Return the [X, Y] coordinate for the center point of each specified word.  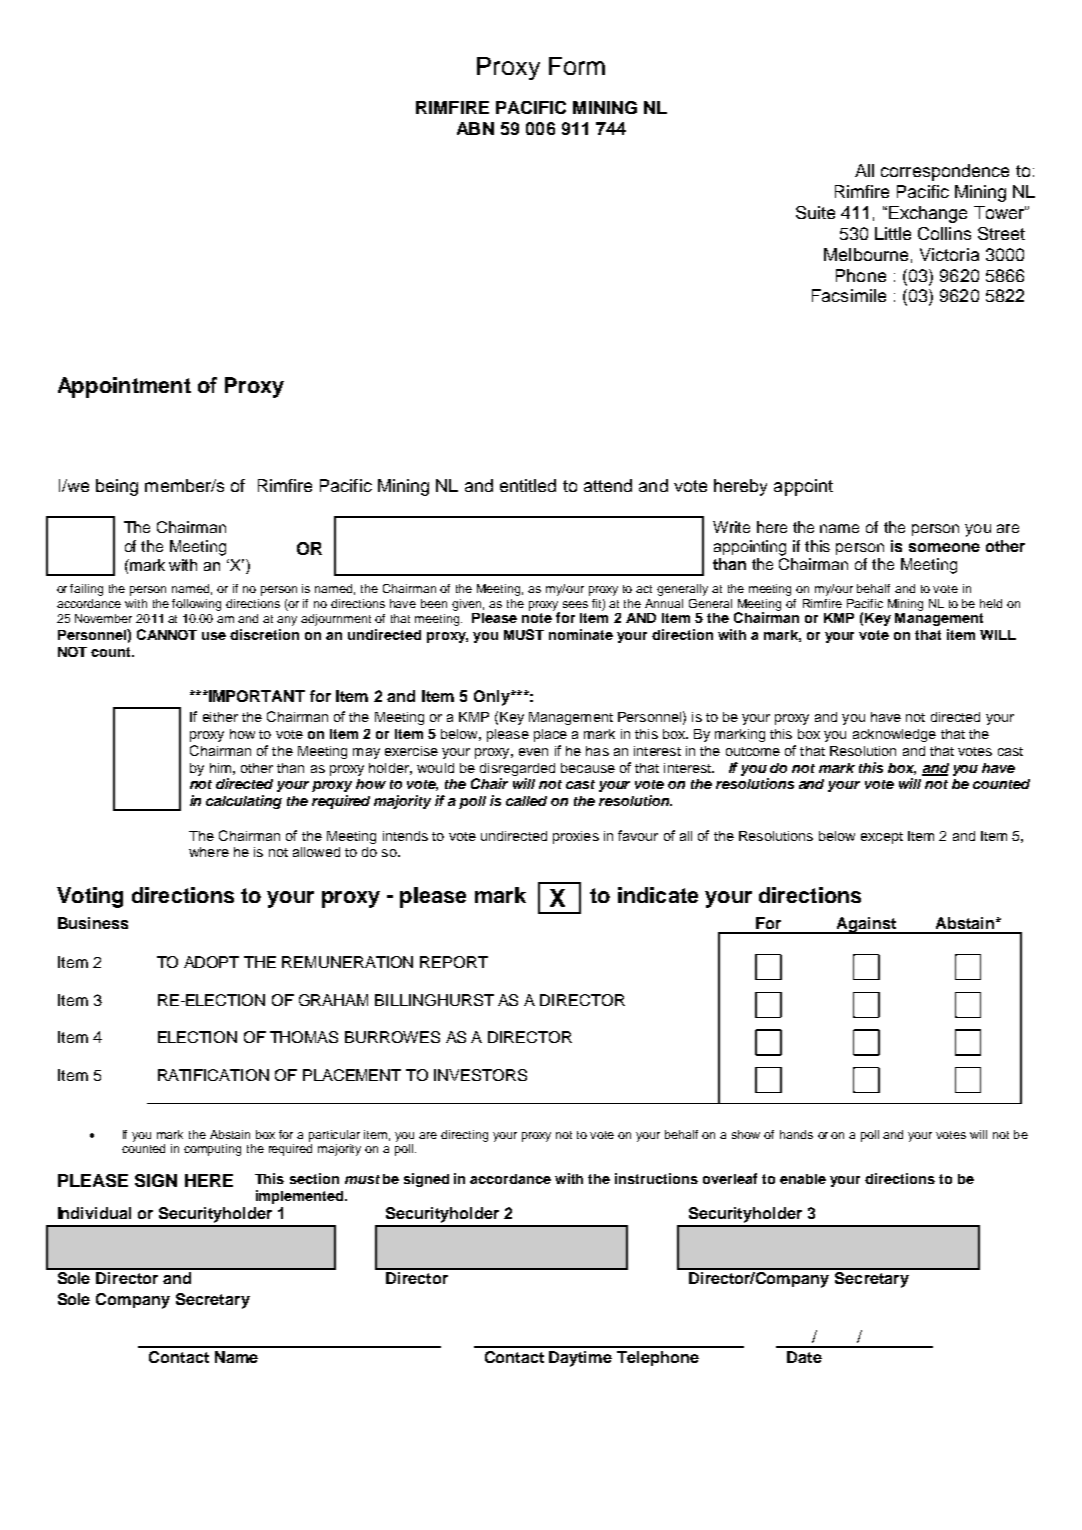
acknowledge [894, 735]
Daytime [580, 1359]
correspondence [945, 172]
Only [493, 698]
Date [804, 1357]
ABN [475, 128]
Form [577, 66]
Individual [94, 1213]
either [220, 717]
